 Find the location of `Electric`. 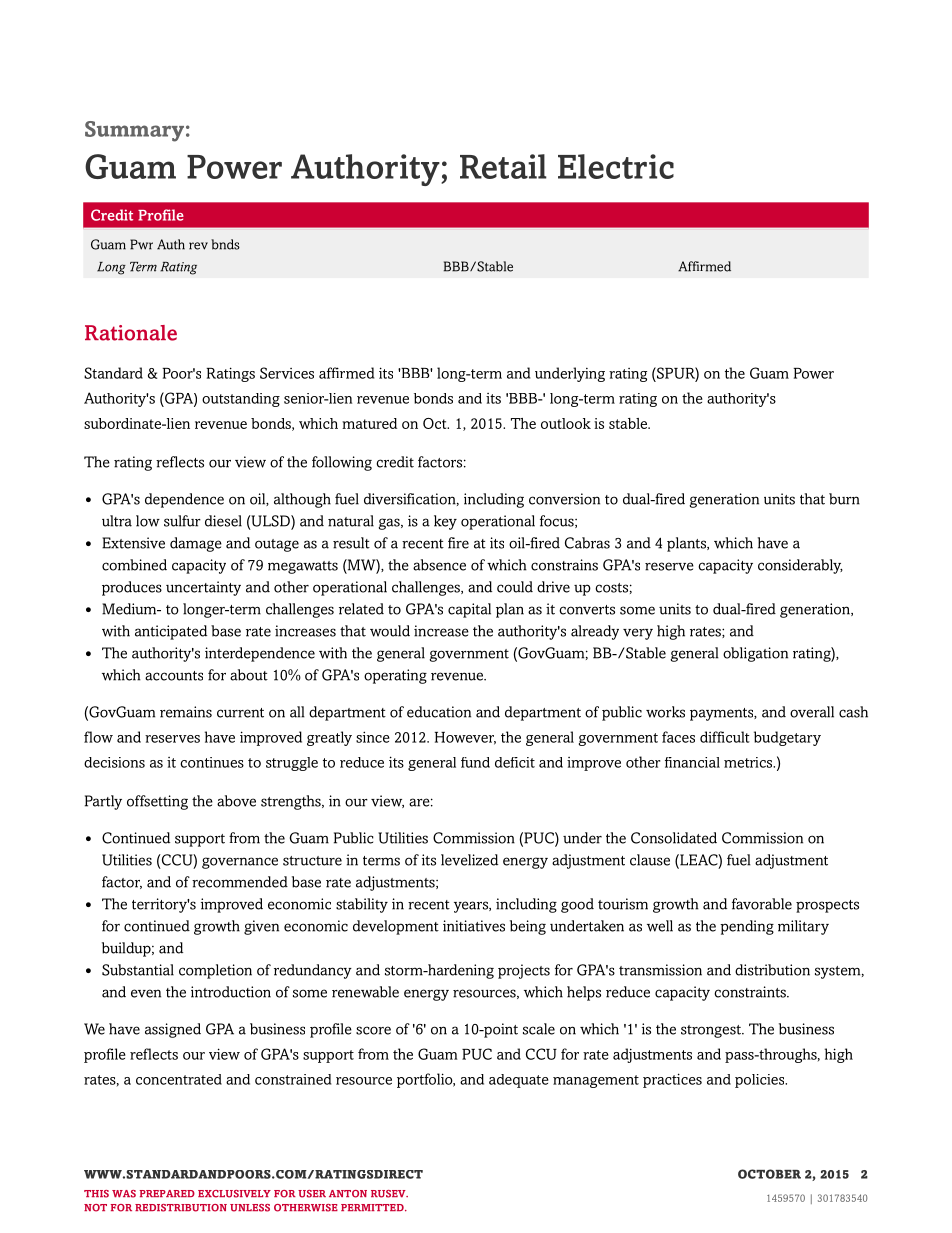

Electric is located at coordinates (616, 166).
